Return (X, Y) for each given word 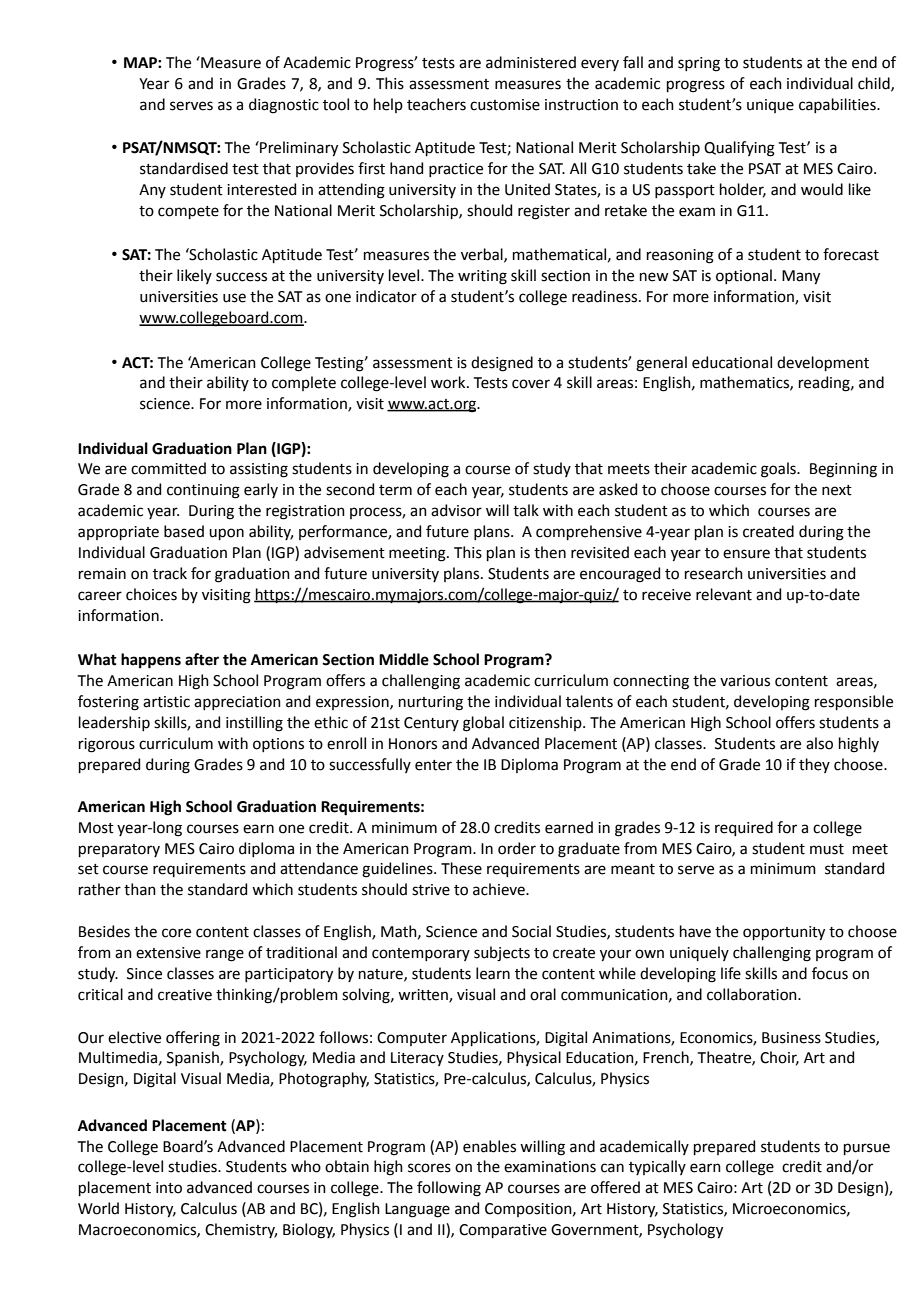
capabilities (838, 105)
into (169, 1188)
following (449, 1189)
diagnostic (284, 106)
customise (505, 105)
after (202, 659)
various (745, 681)
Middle (404, 659)
